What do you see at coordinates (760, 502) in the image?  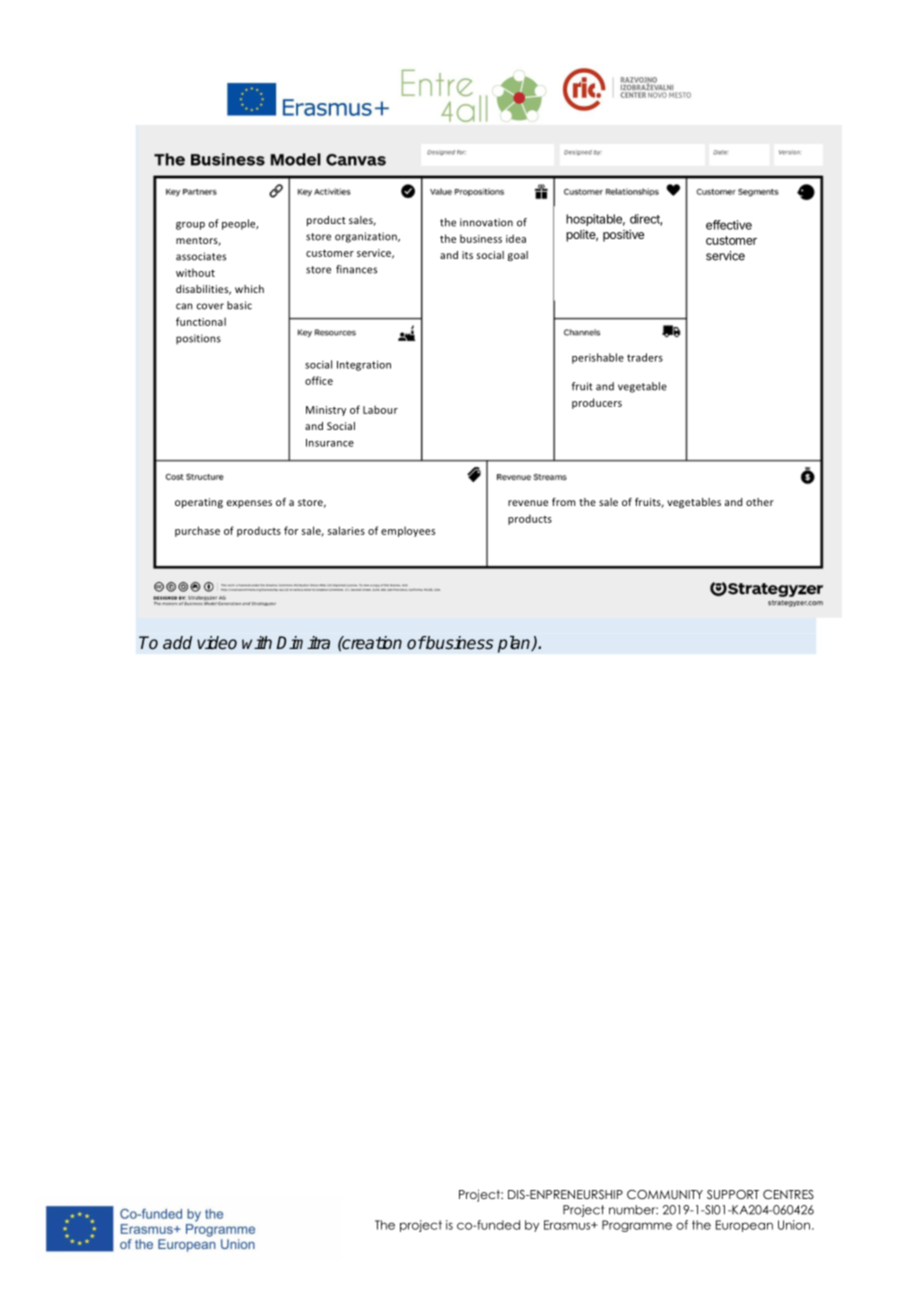 I see `other` at bounding box center [760, 502].
